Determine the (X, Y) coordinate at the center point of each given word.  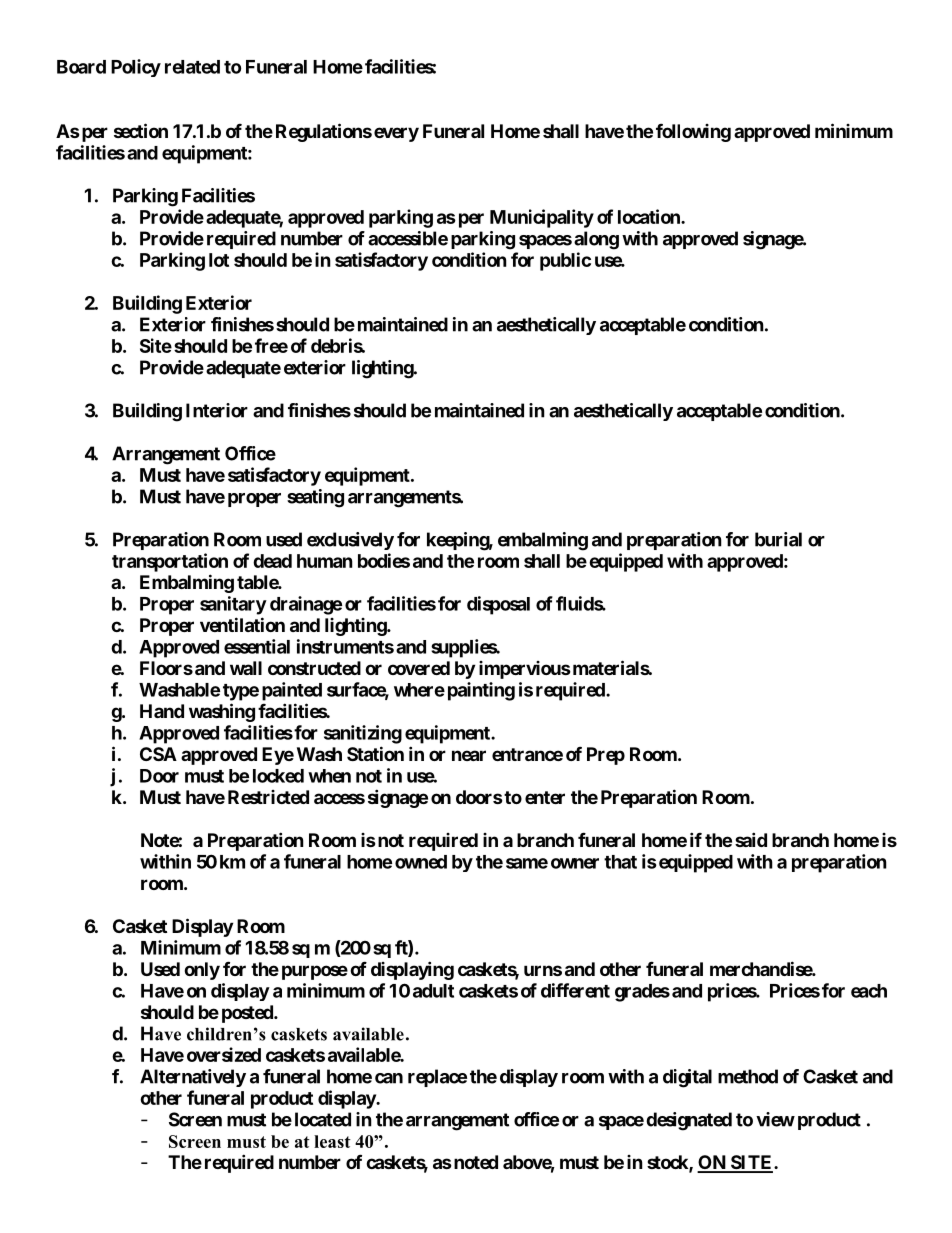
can (389, 1078)
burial (778, 539)
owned (421, 862)
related (192, 67)
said (751, 839)
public (565, 261)
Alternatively (193, 1078)
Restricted (268, 797)
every (396, 134)
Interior (217, 410)
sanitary (233, 605)
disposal (498, 605)
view (775, 1119)
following (693, 133)
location (650, 216)
